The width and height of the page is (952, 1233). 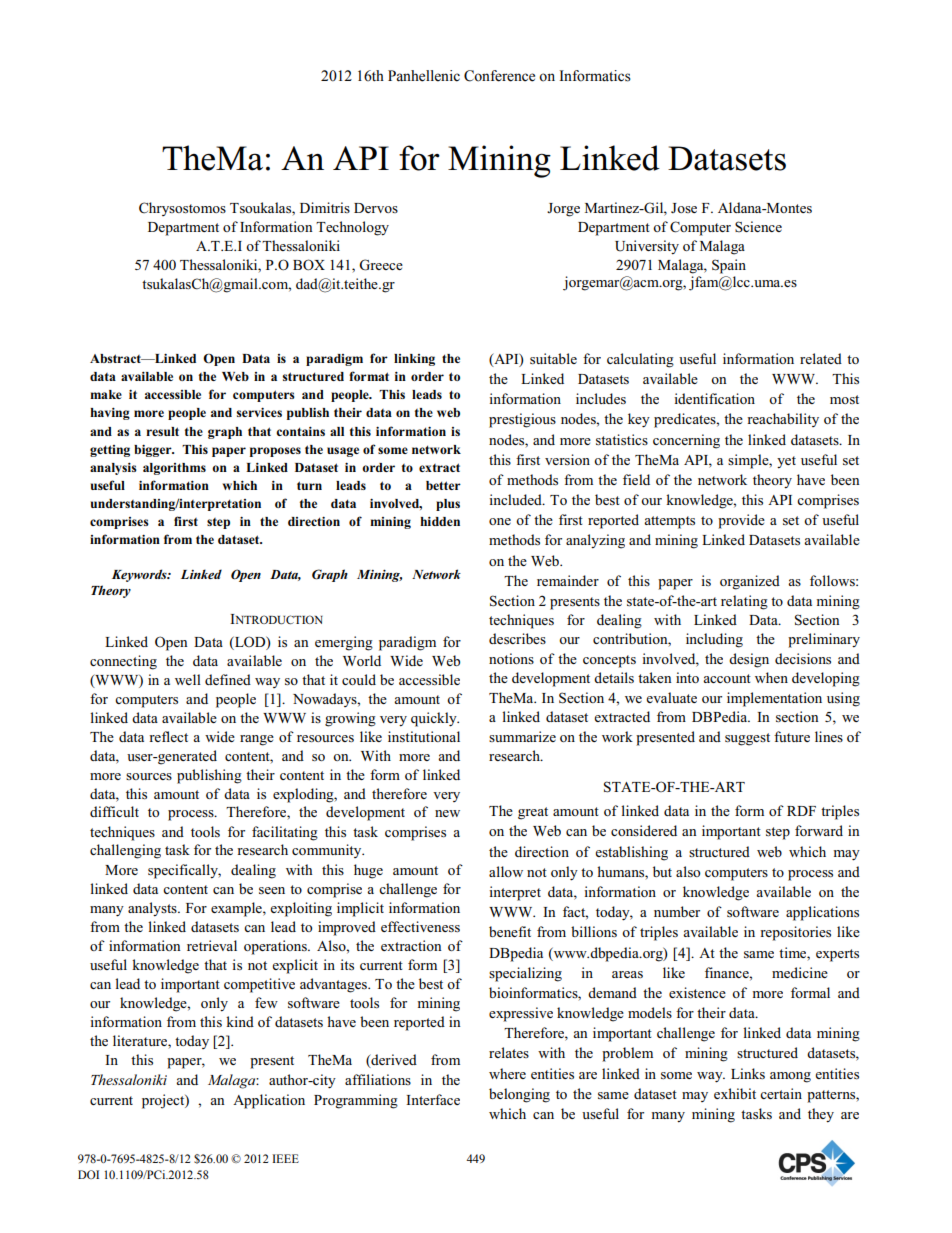 I want to click on Dimitris, so click(x=325, y=207).
